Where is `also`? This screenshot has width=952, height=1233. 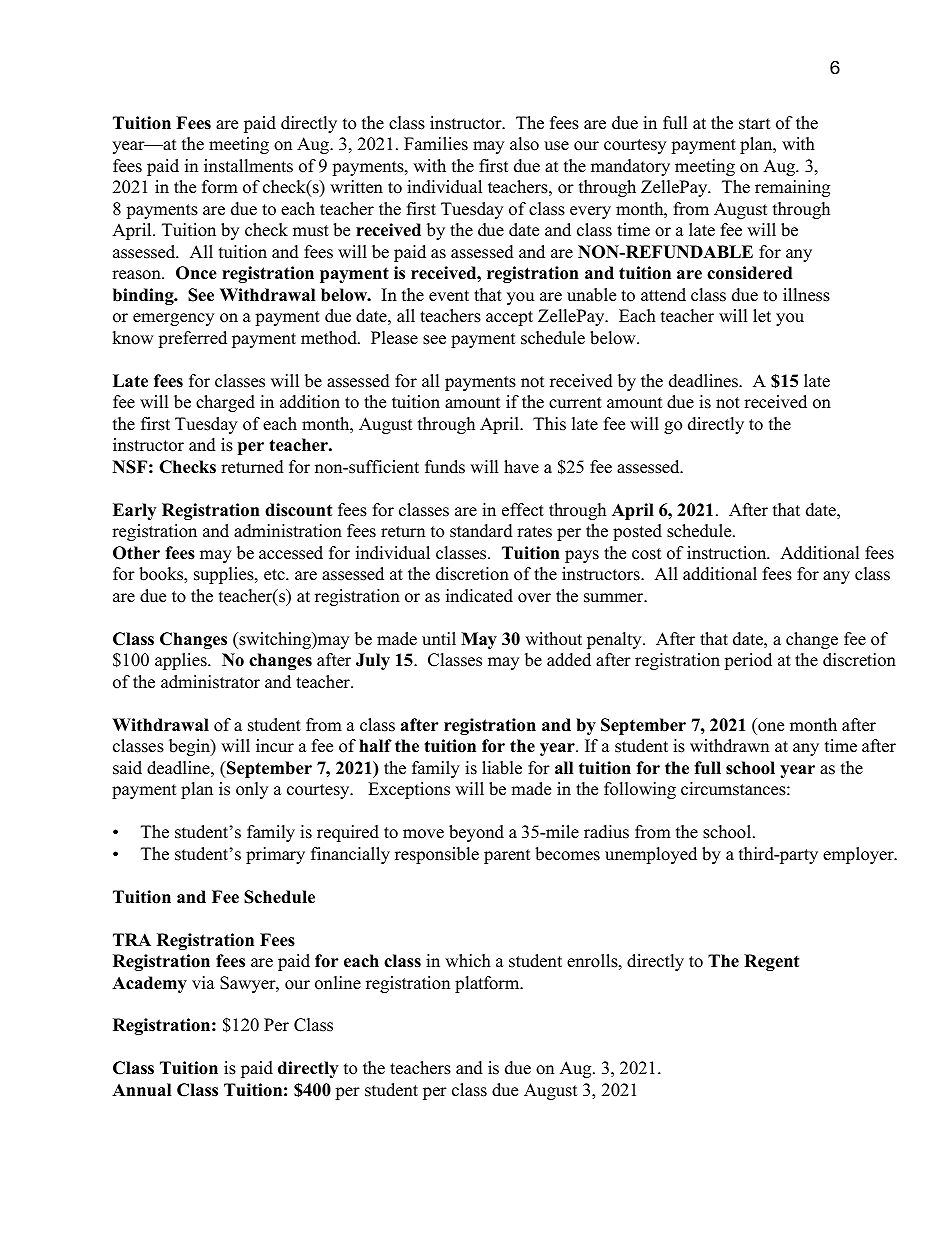
also is located at coordinates (524, 144).
